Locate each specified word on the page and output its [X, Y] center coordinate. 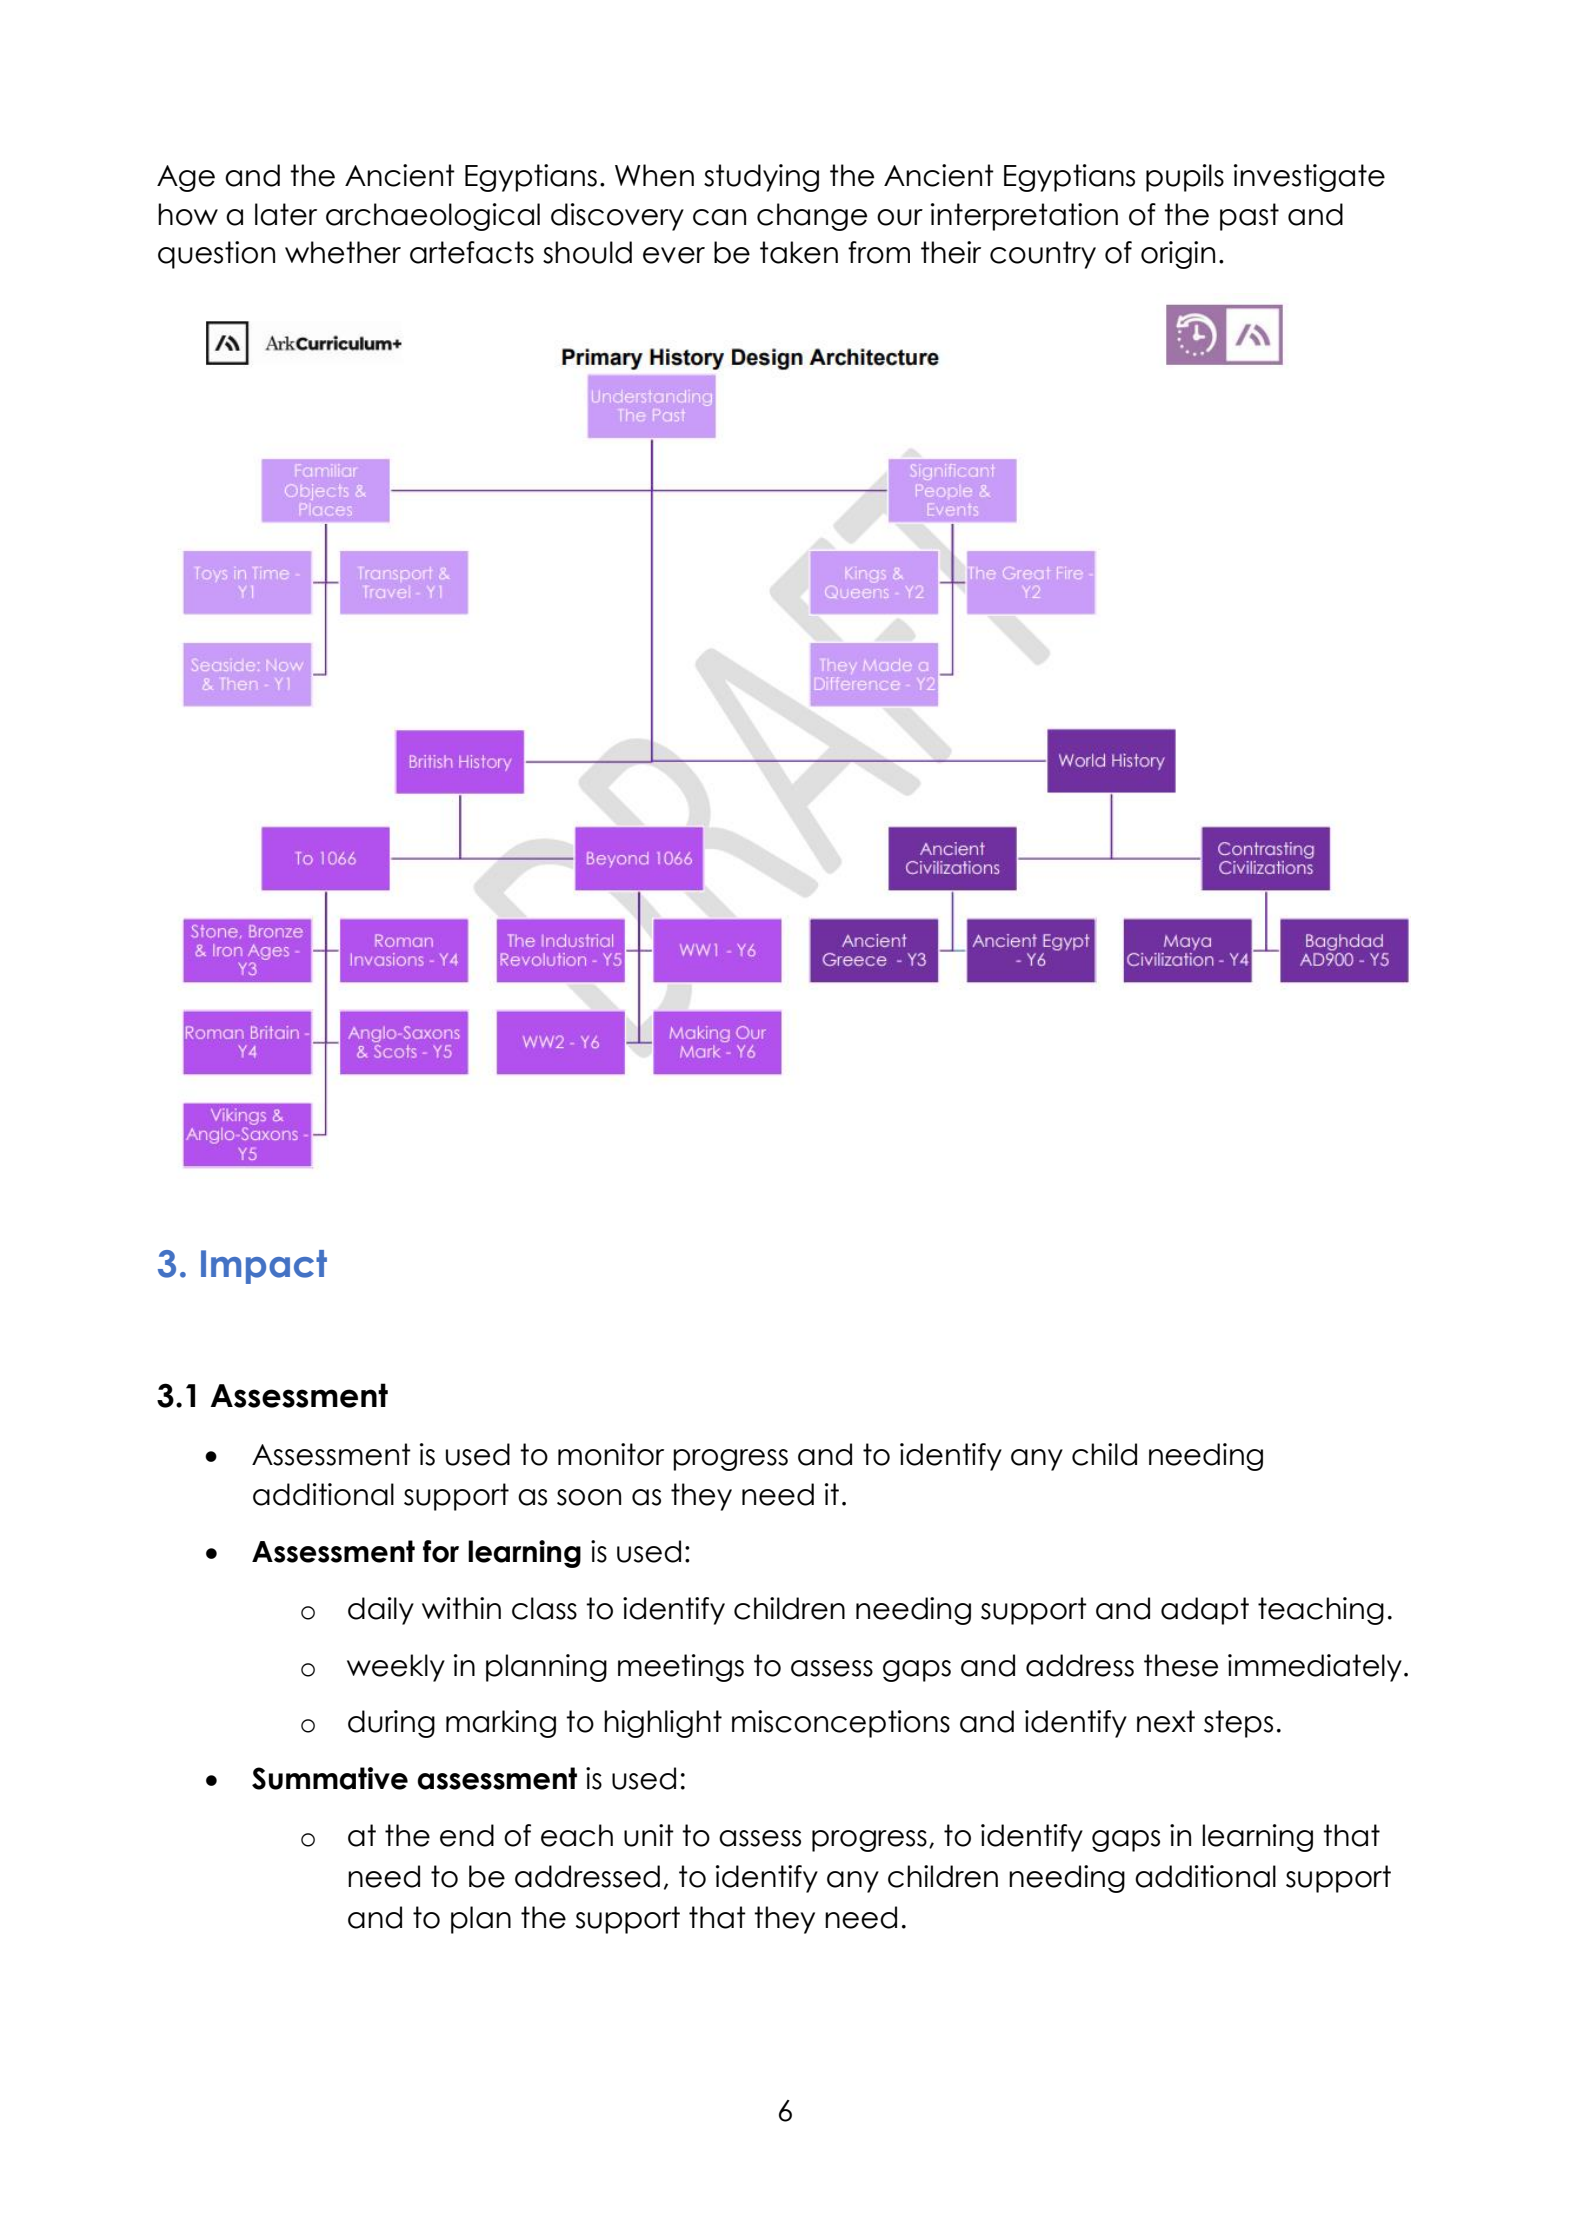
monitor [611, 1454]
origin [1178, 255]
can [719, 217]
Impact [264, 1267]
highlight [663, 1724]
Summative [330, 1778]
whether [343, 252]
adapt [1205, 1611]
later [286, 214]
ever [674, 255]
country [1043, 255]
